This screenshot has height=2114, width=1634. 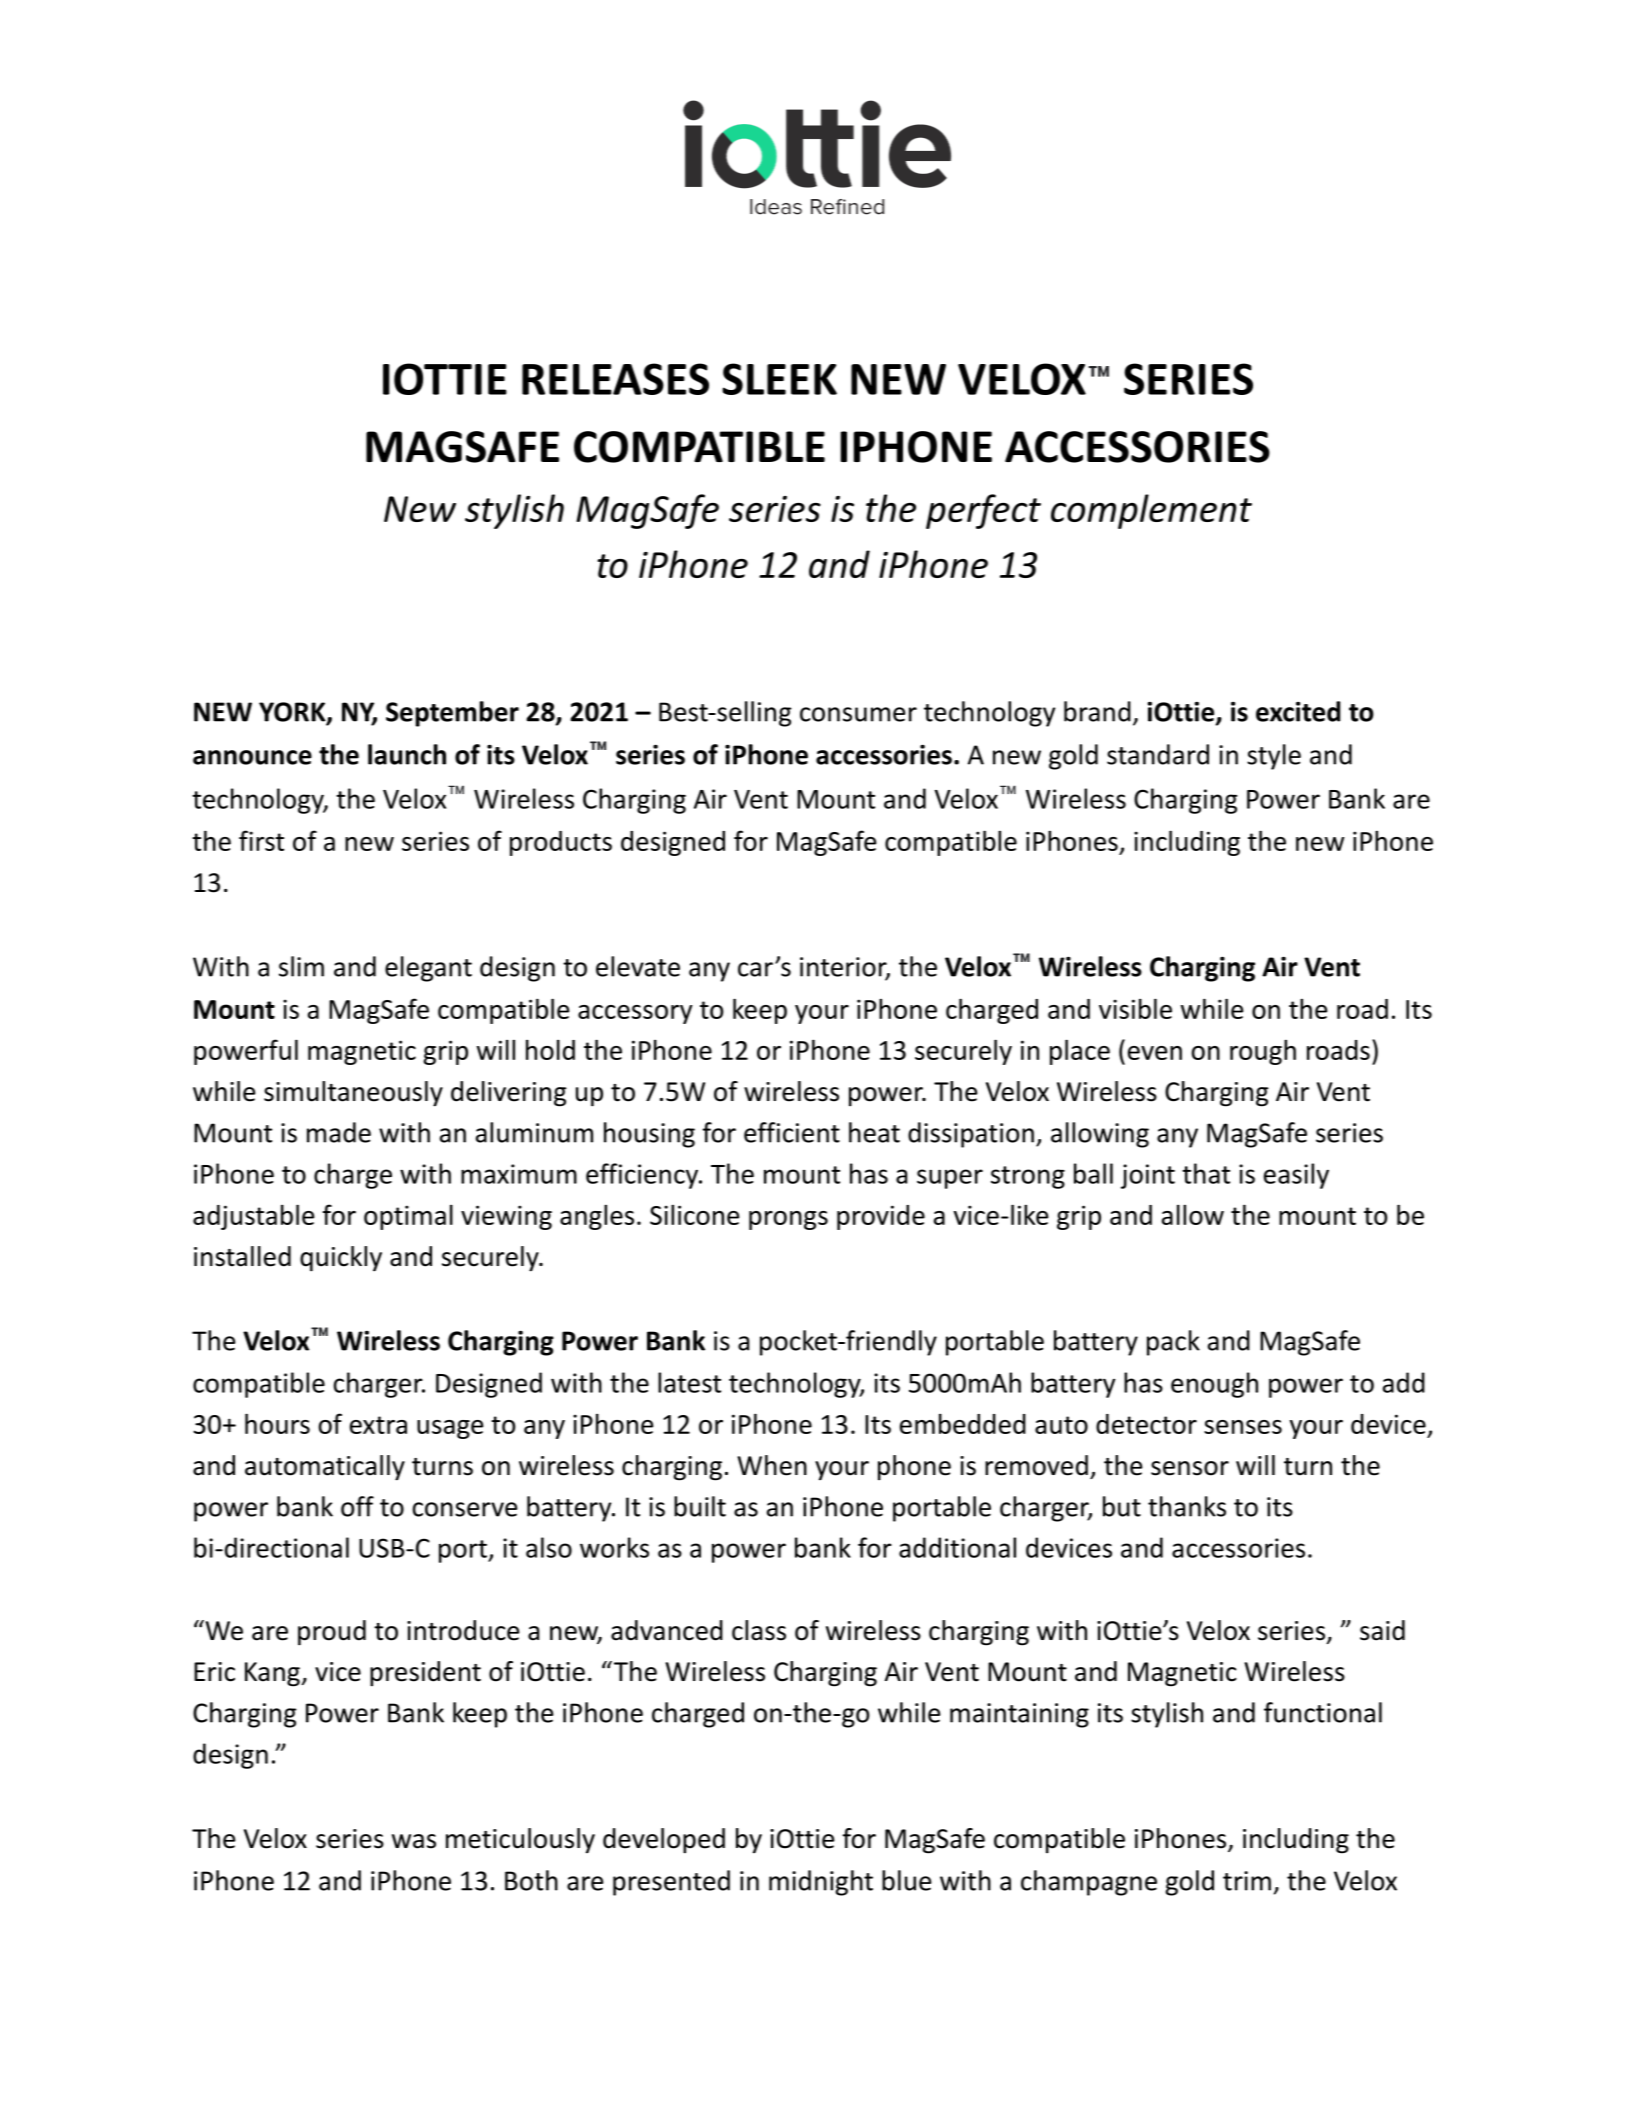 I want to click on RELEASES, so click(x=615, y=379).
